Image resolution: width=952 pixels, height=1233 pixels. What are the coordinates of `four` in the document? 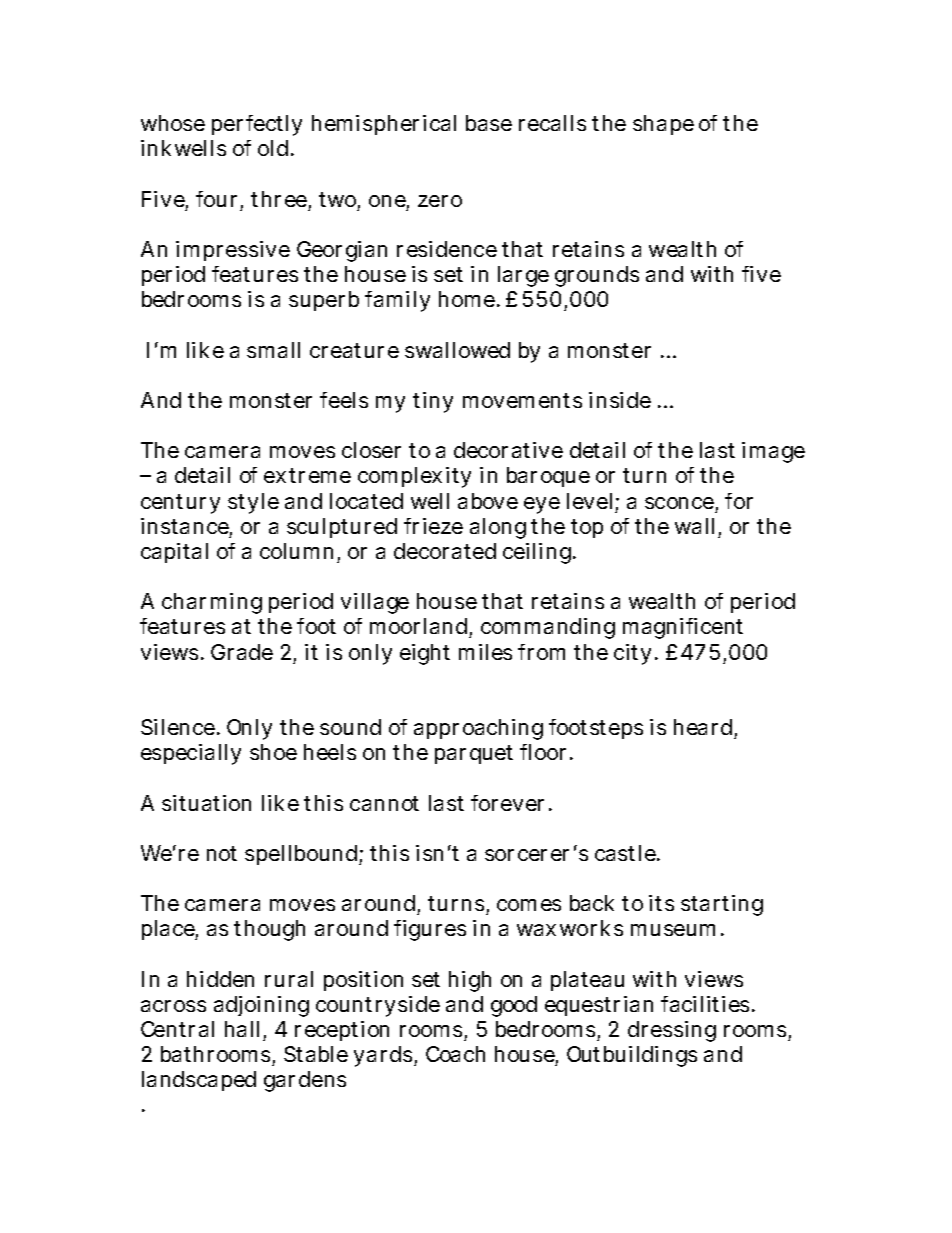 It's located at (216, 199).
